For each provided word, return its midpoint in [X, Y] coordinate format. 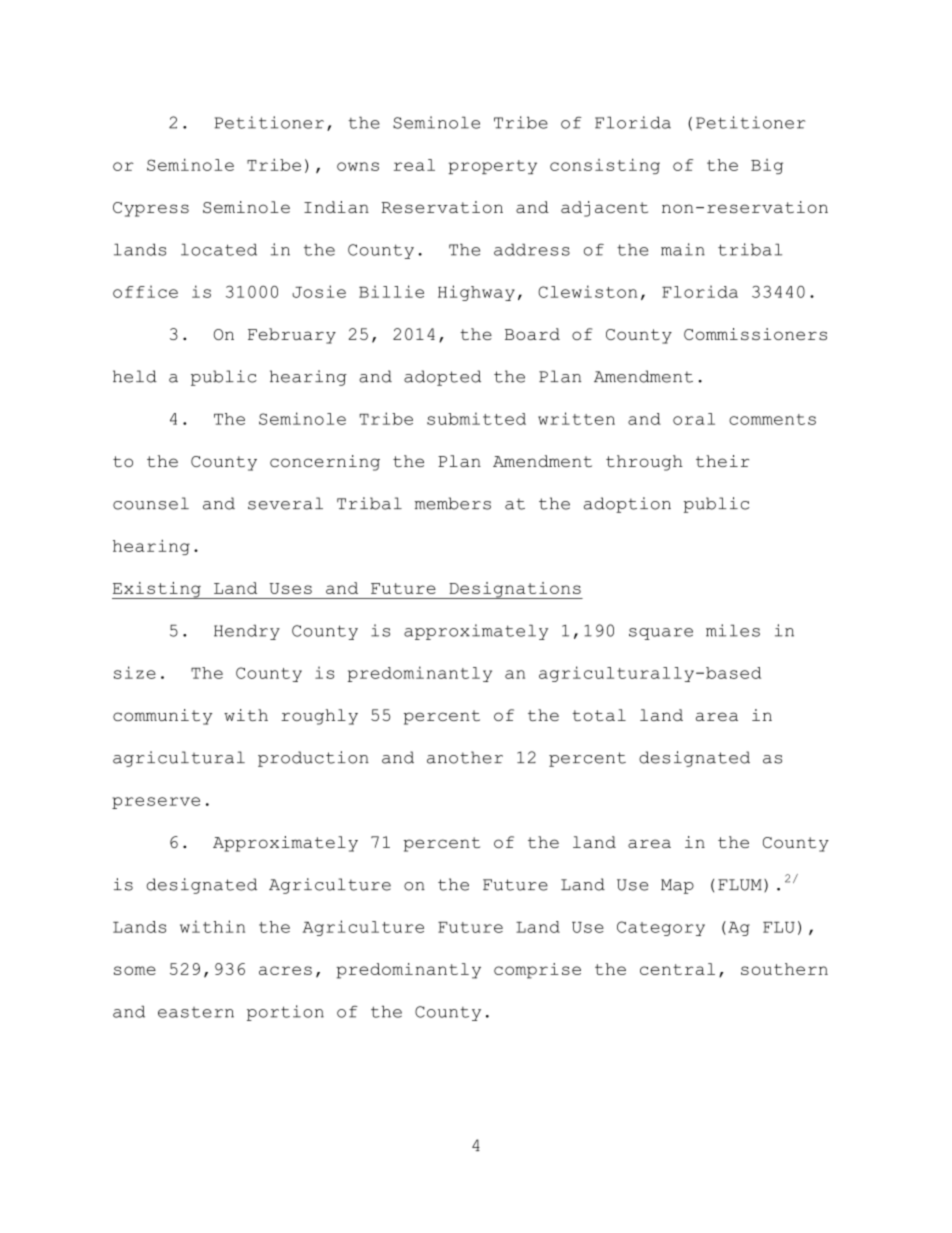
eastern [196, 1012]
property [492, 167]
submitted [476, 418]
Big [767, 166]
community [162, 717]
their [722, 461]
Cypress [151, 209]
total [599, 715]
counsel [151, 503]
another [465, 757]
